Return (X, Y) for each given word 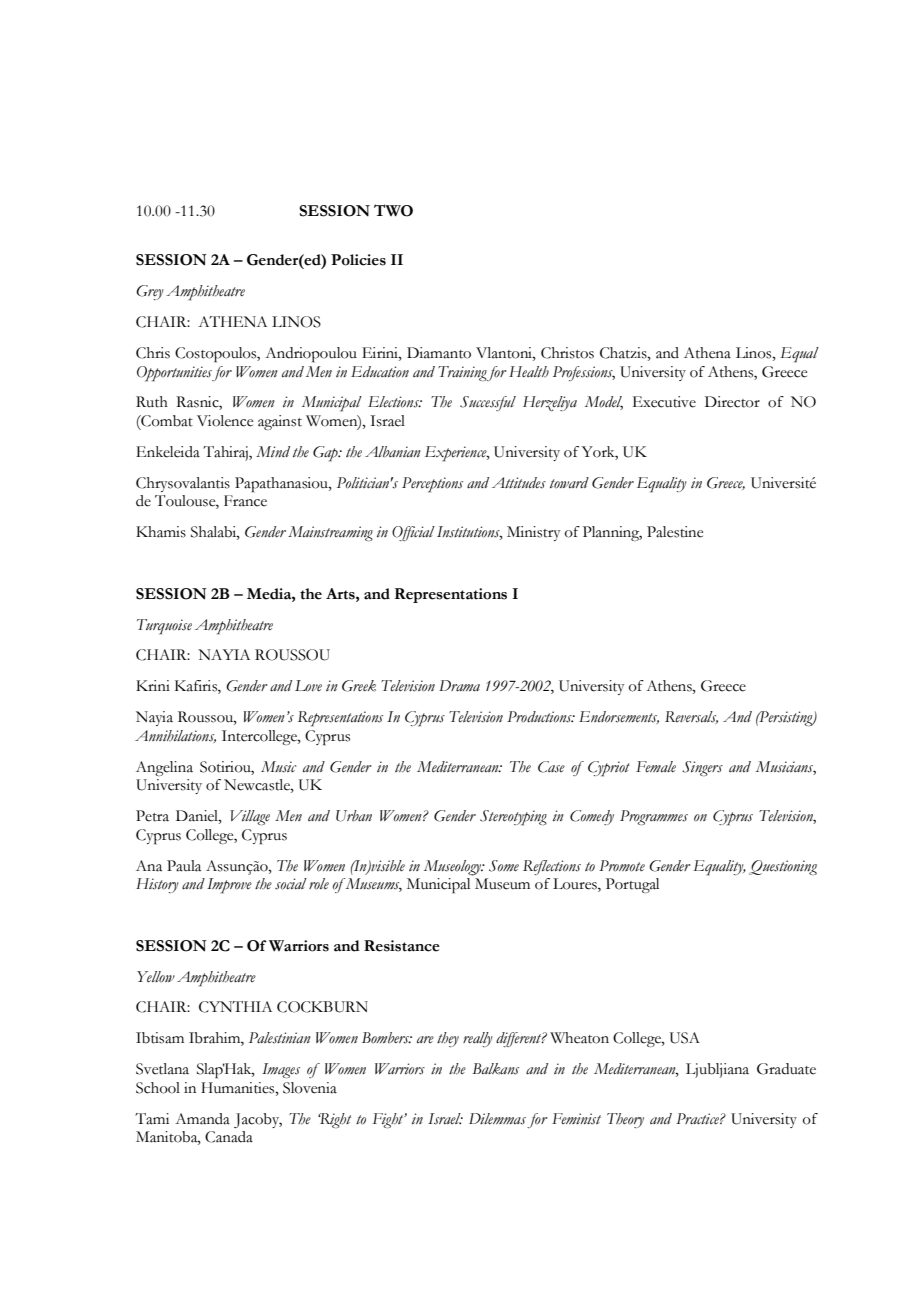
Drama (459, 686)
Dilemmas (497, 1119)
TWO (393, 210)
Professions (584, 373)
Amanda (202, 1119)
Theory (625, 1120)
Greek (359, 686)
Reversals (691, 717)
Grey (149, 292)
